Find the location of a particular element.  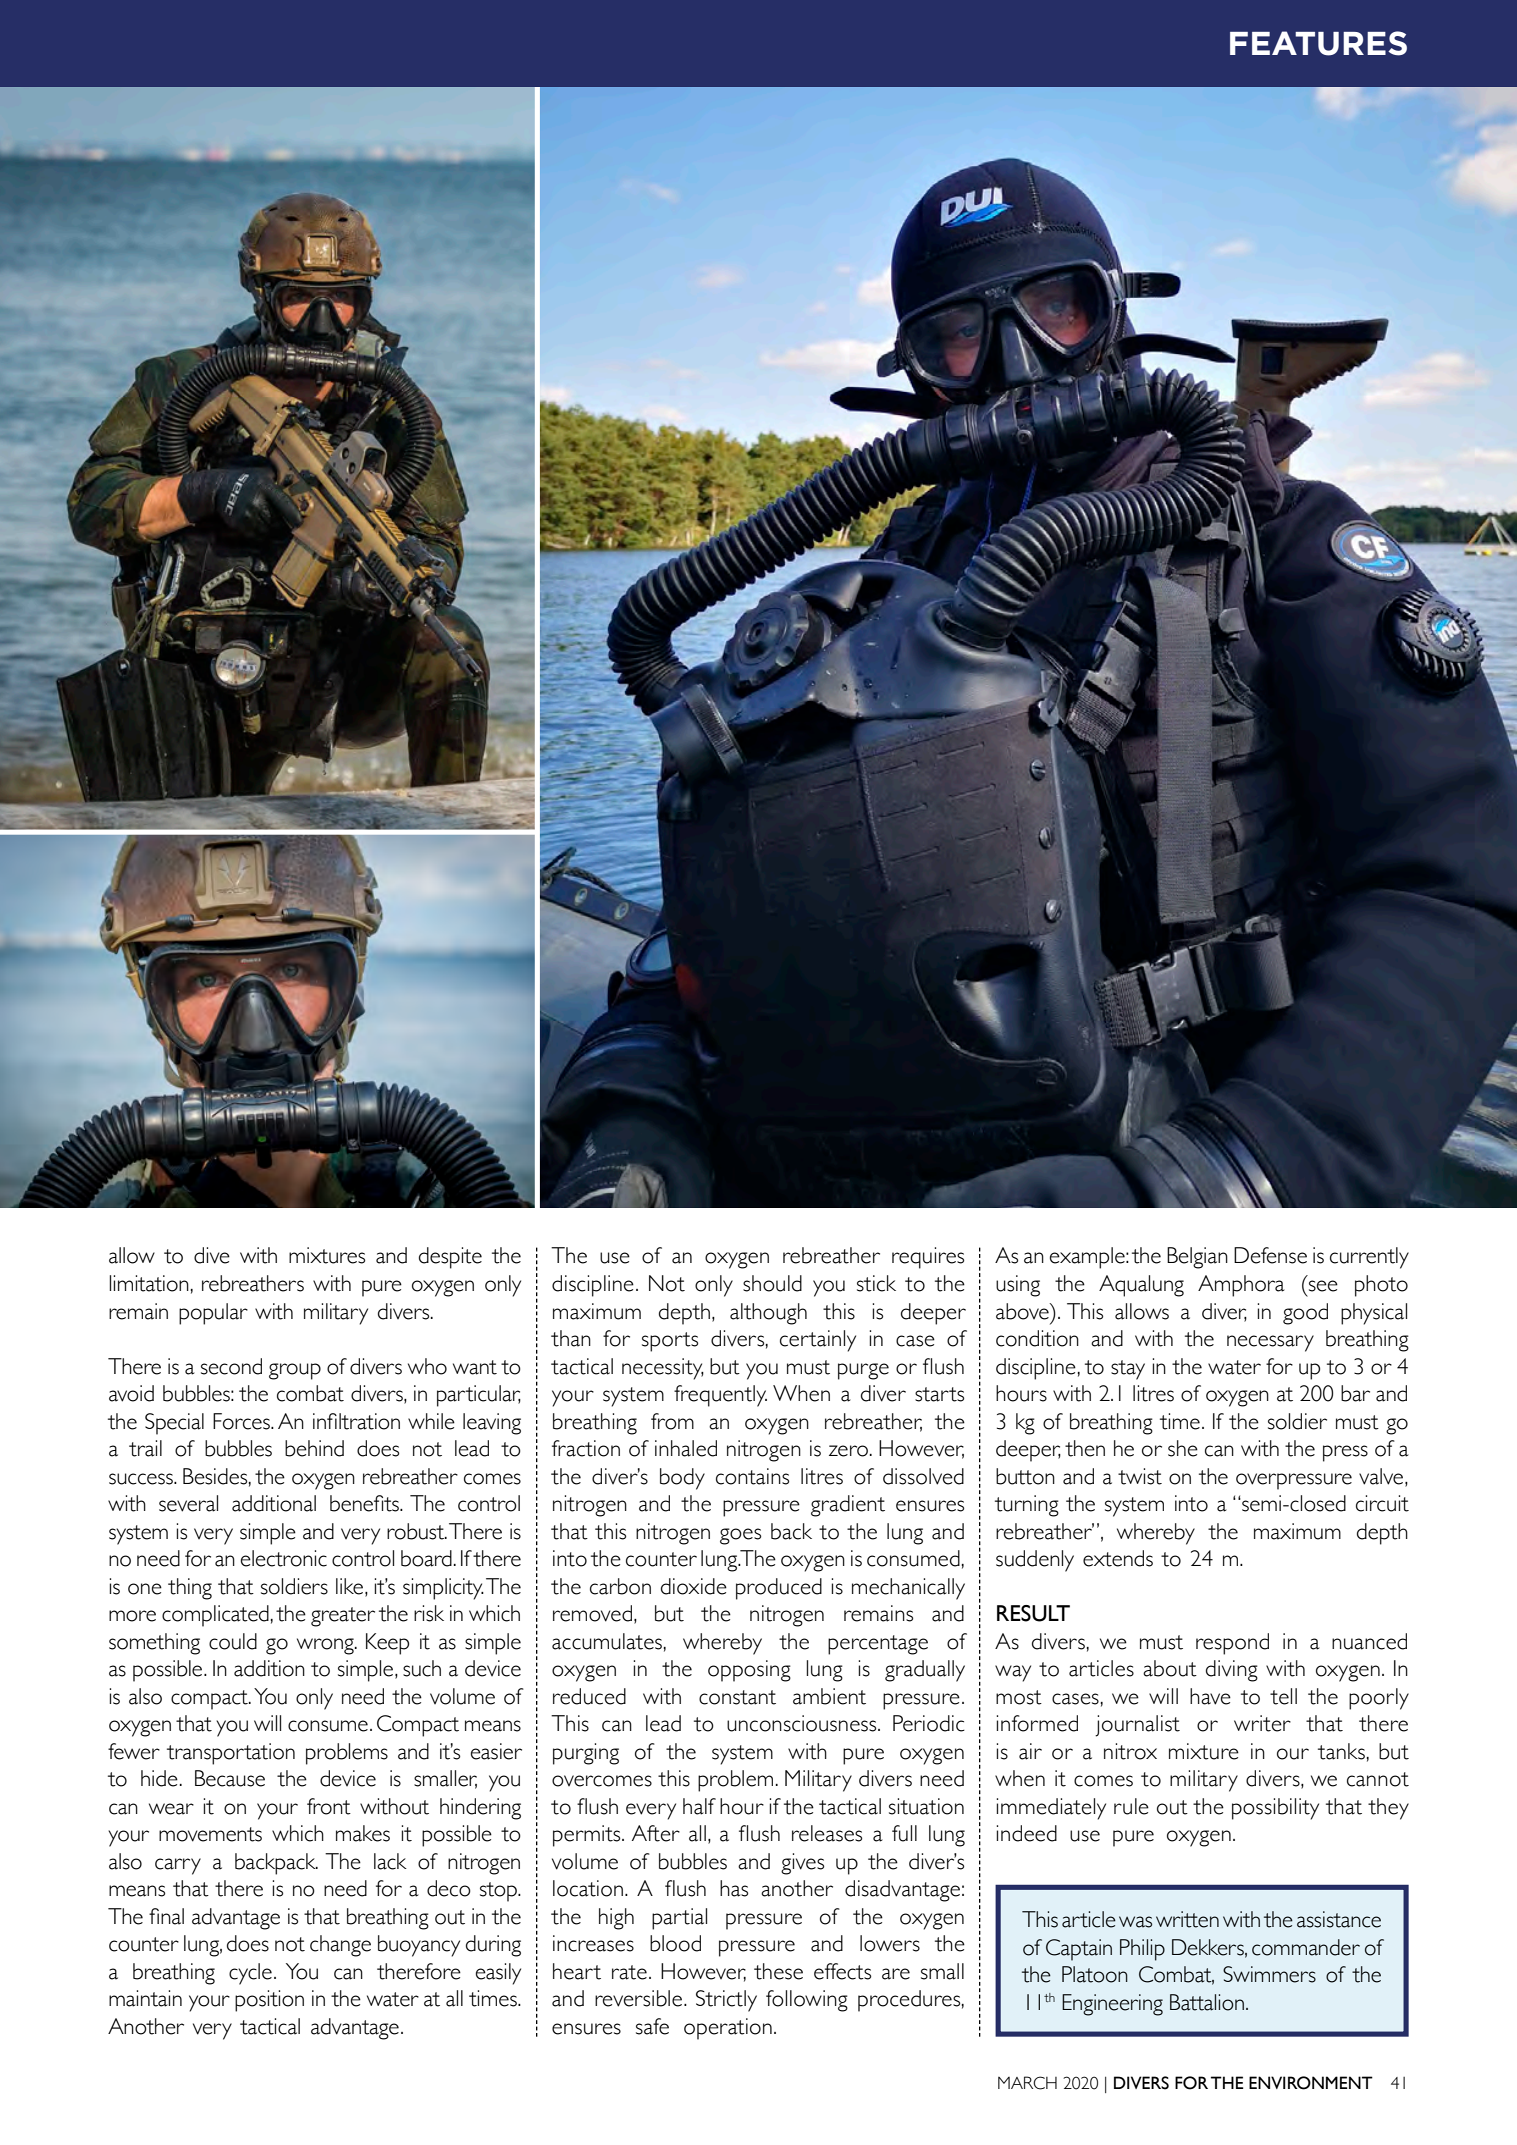

despite is located at coordinates (450, 1258).
